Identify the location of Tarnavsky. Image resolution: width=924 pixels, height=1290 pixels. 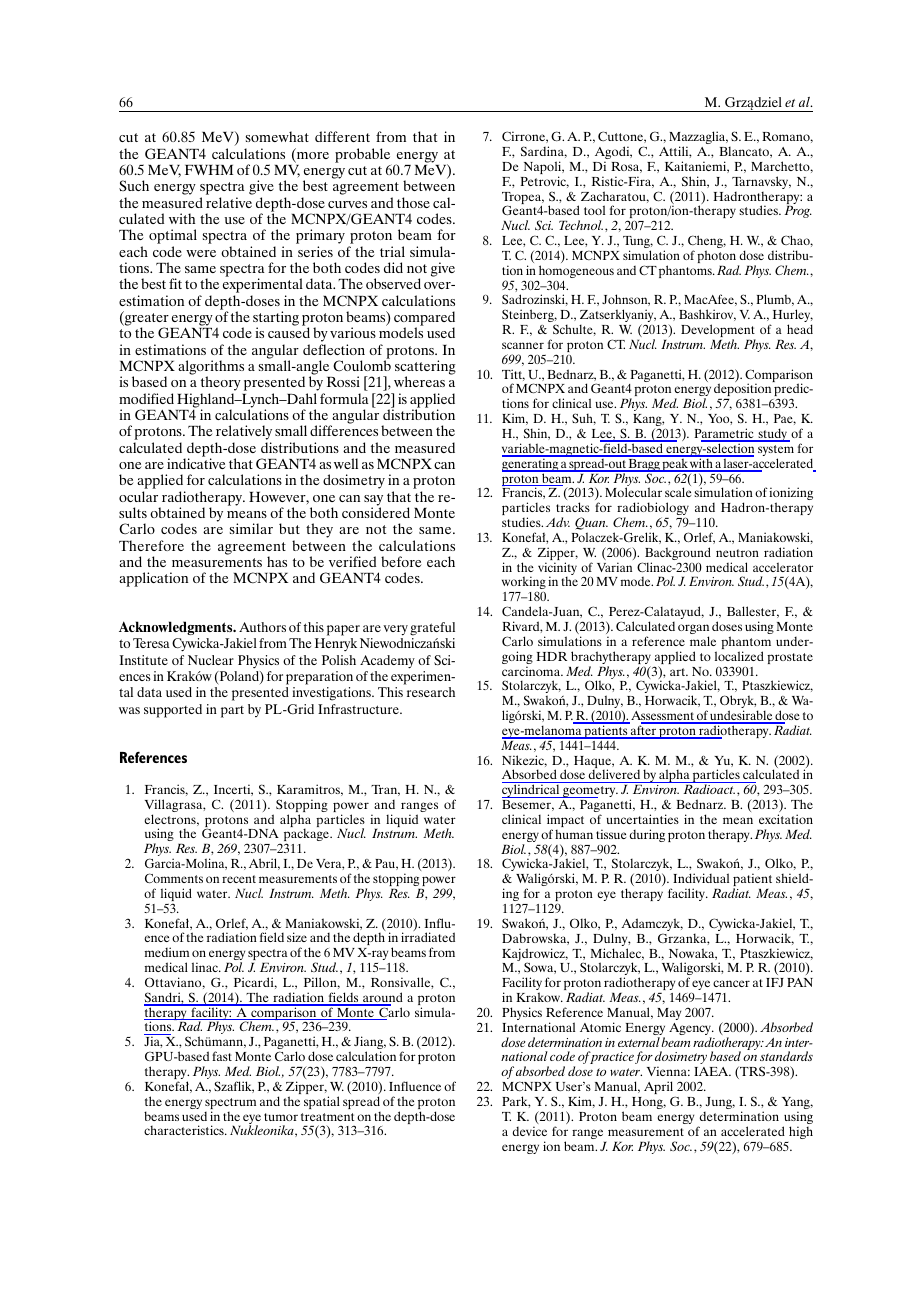
(761, 182).
